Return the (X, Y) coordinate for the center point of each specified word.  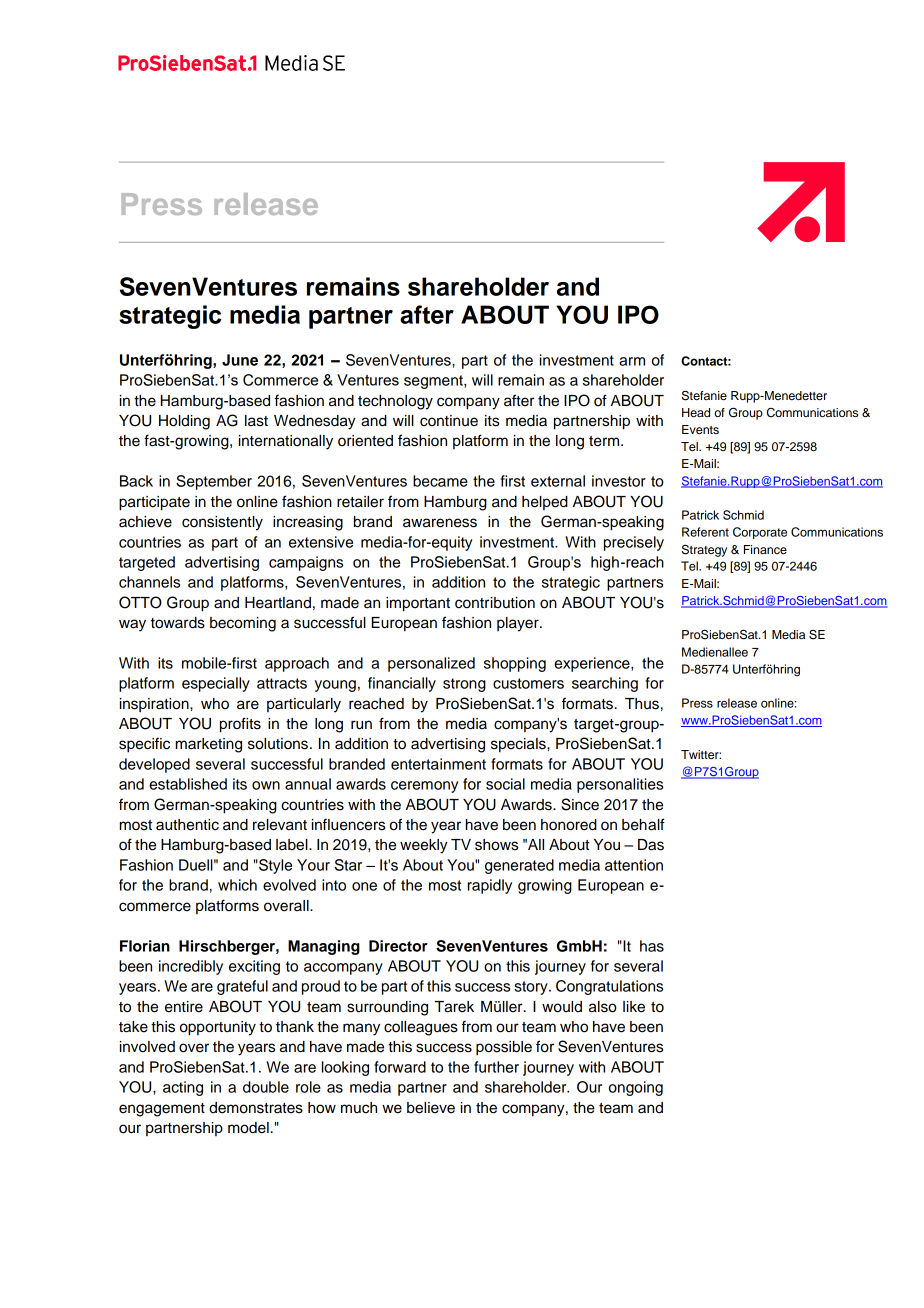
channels (149, 582)
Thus (642, 704)
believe (431, 1108)
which (237, 885)
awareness (440, 523)
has (652, 946)
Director (398, 946)
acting (183, 1088)
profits (240, 725)
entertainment (438, 764)
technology (395, 402)
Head (696, 412)
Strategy (704, 550)
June (240, 360)
